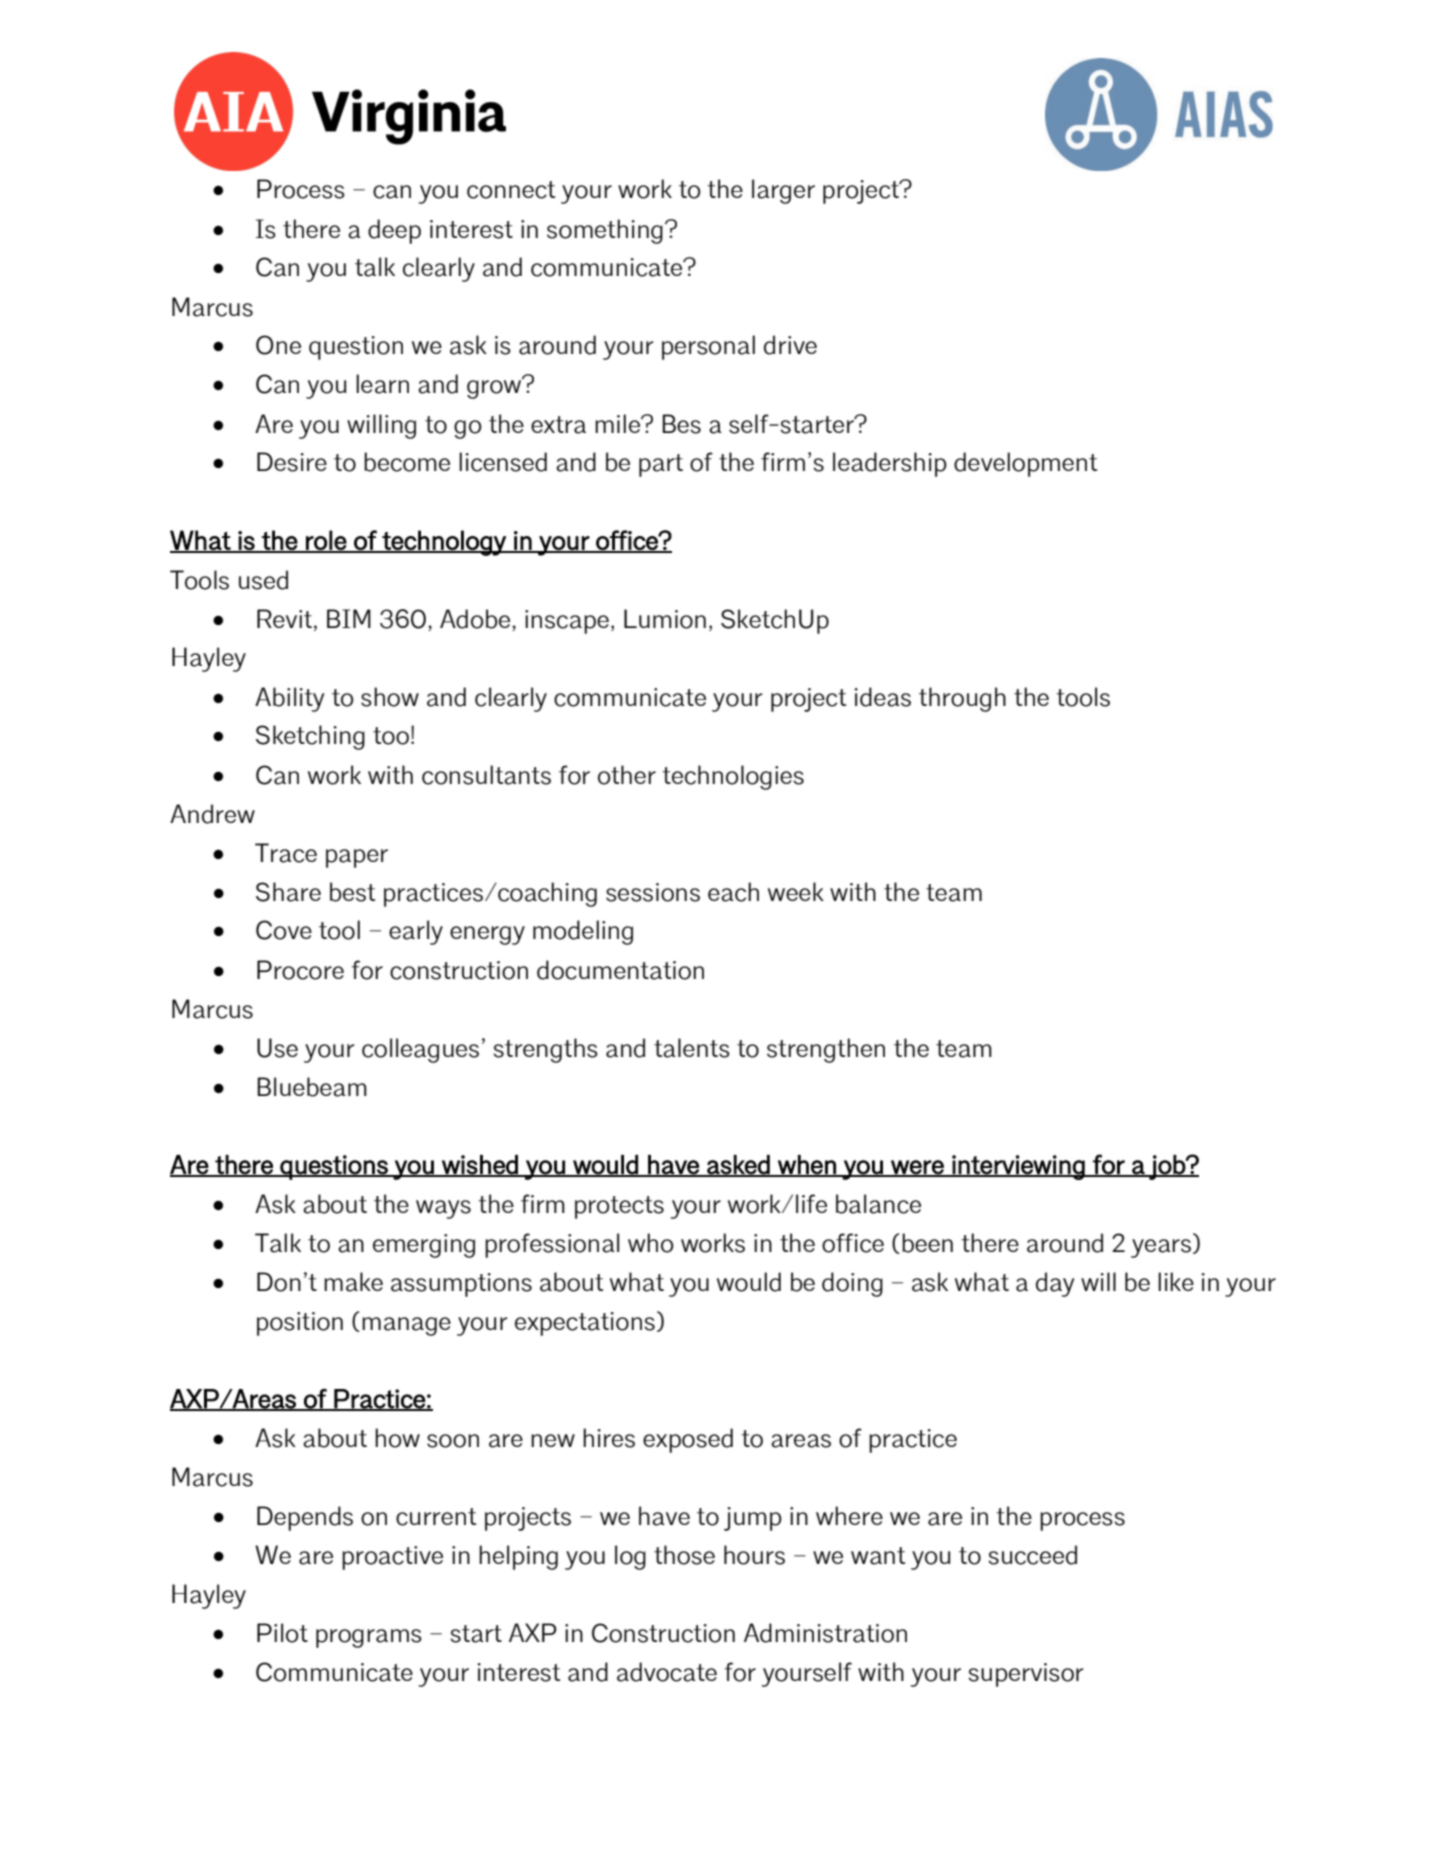  I want to click on through, so click(962, 699).
